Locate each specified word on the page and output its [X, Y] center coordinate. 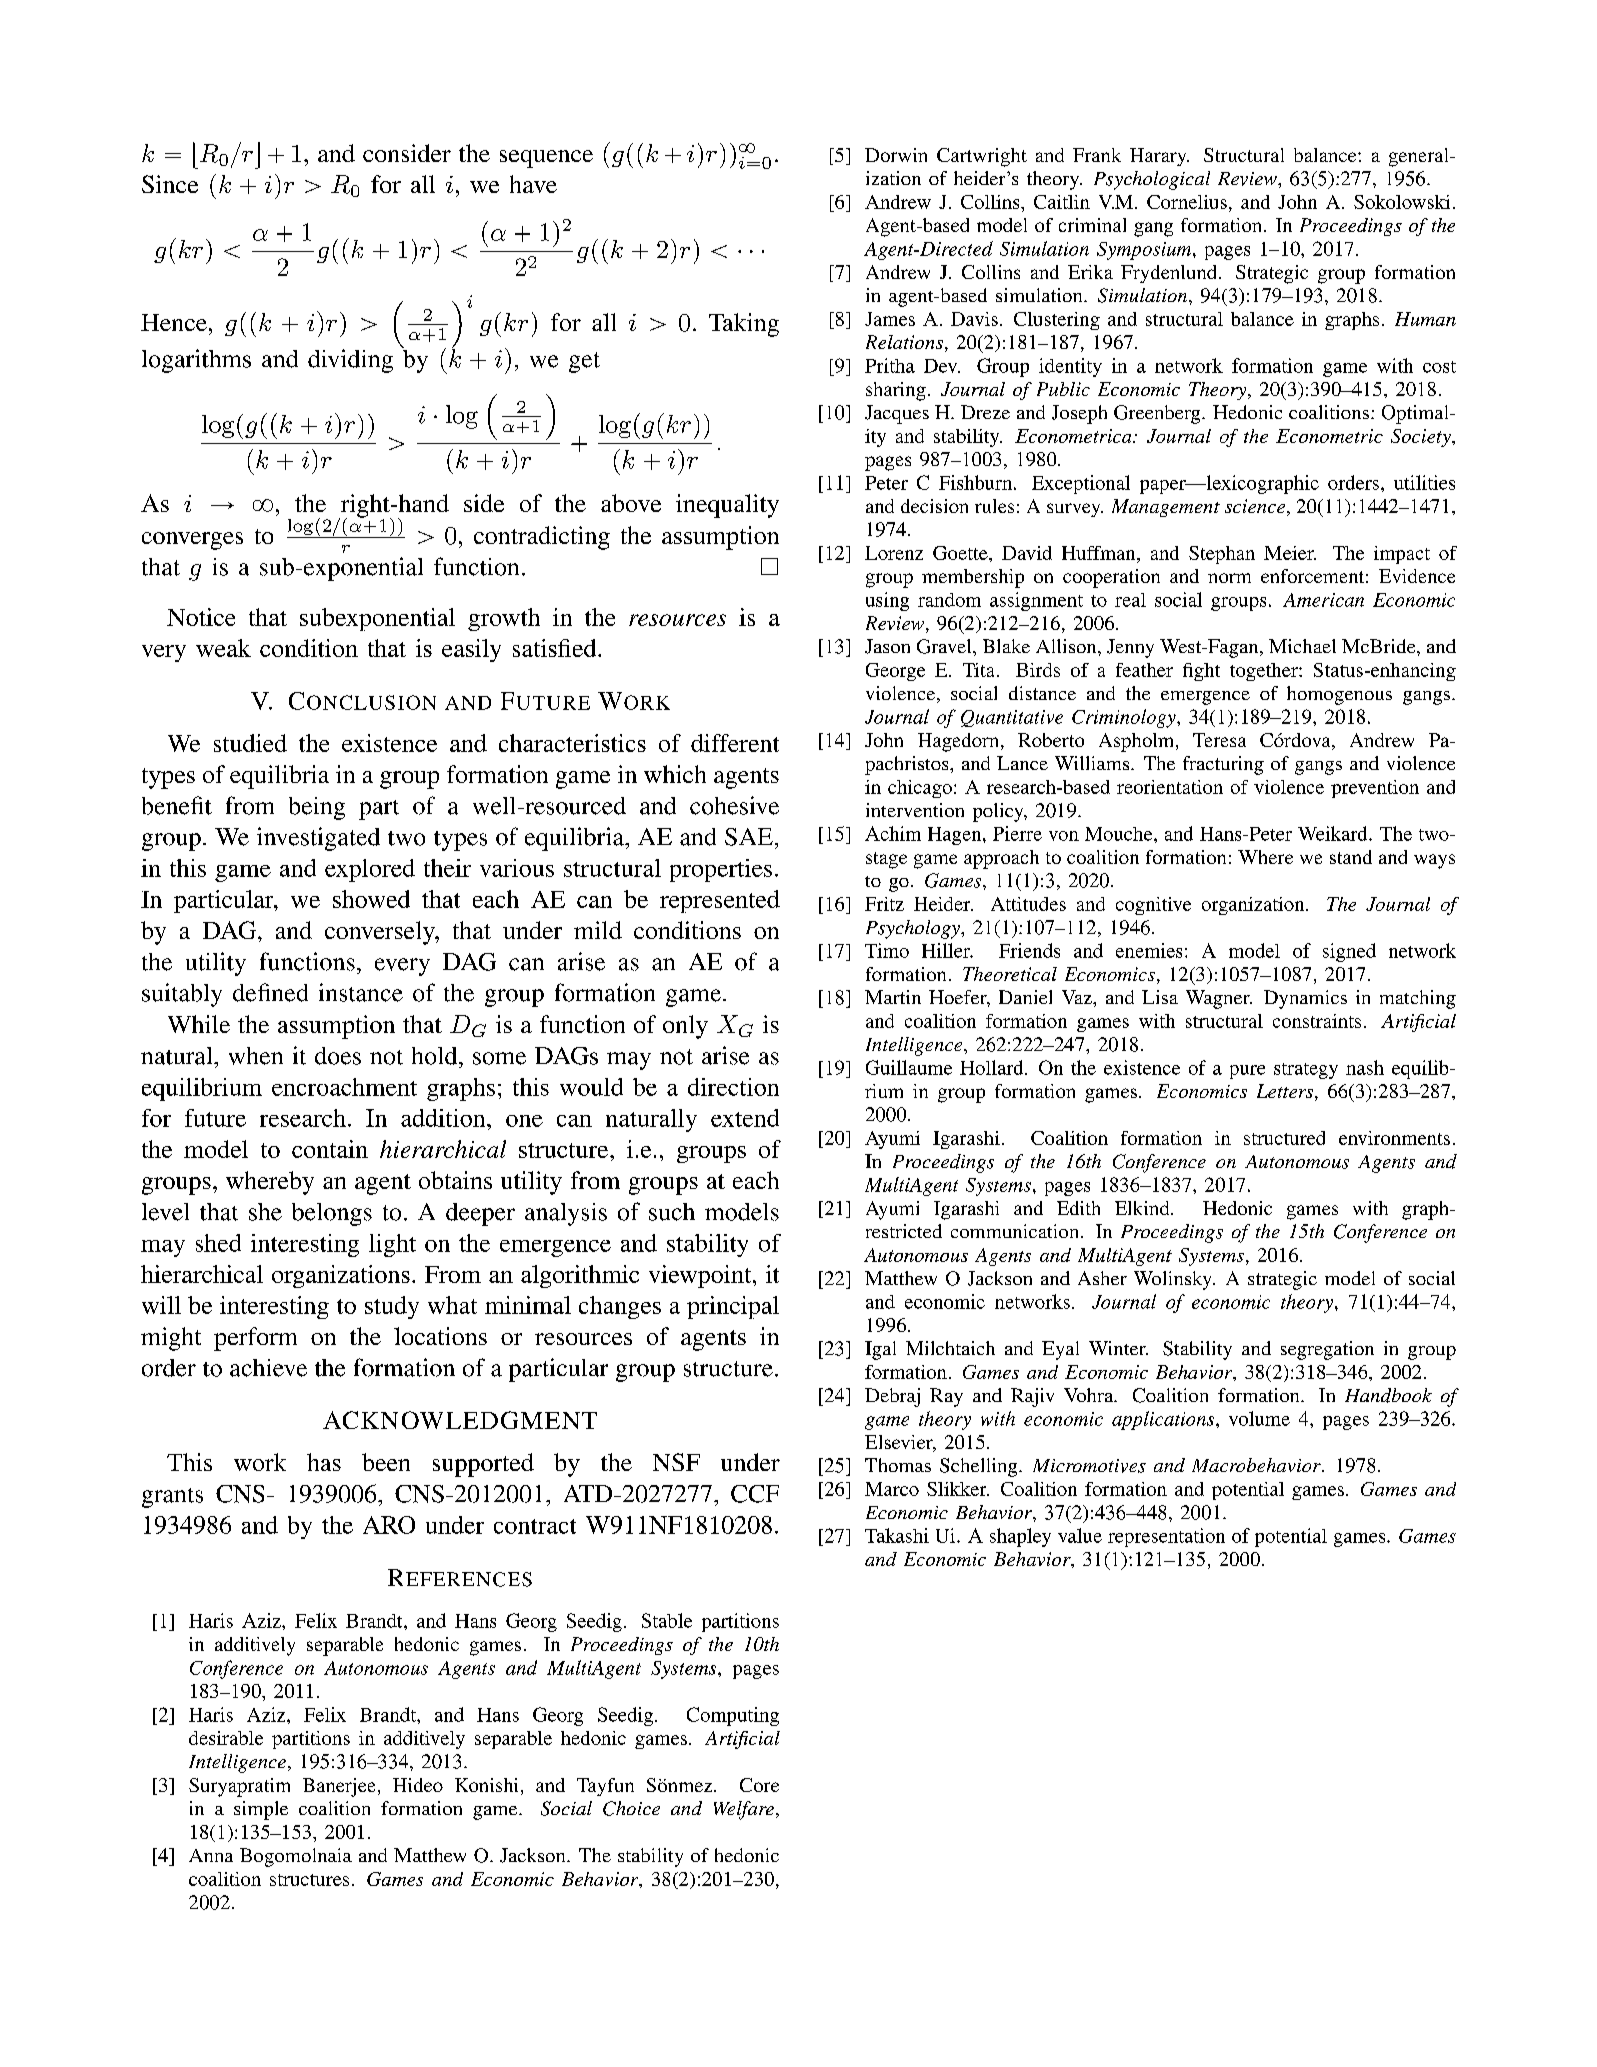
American [1323, 600]
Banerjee [339, 1787]
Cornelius [1187, 202]
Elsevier [900, 1443]
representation [1166, 1537]
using [887, 601]
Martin [893, 997]
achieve [268, 1368]
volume [1259, 1418]
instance [361, 992]
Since [170, 184]
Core [759, 1785]
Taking [744, 325]
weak [223, 648]
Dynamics [1305, 999]
